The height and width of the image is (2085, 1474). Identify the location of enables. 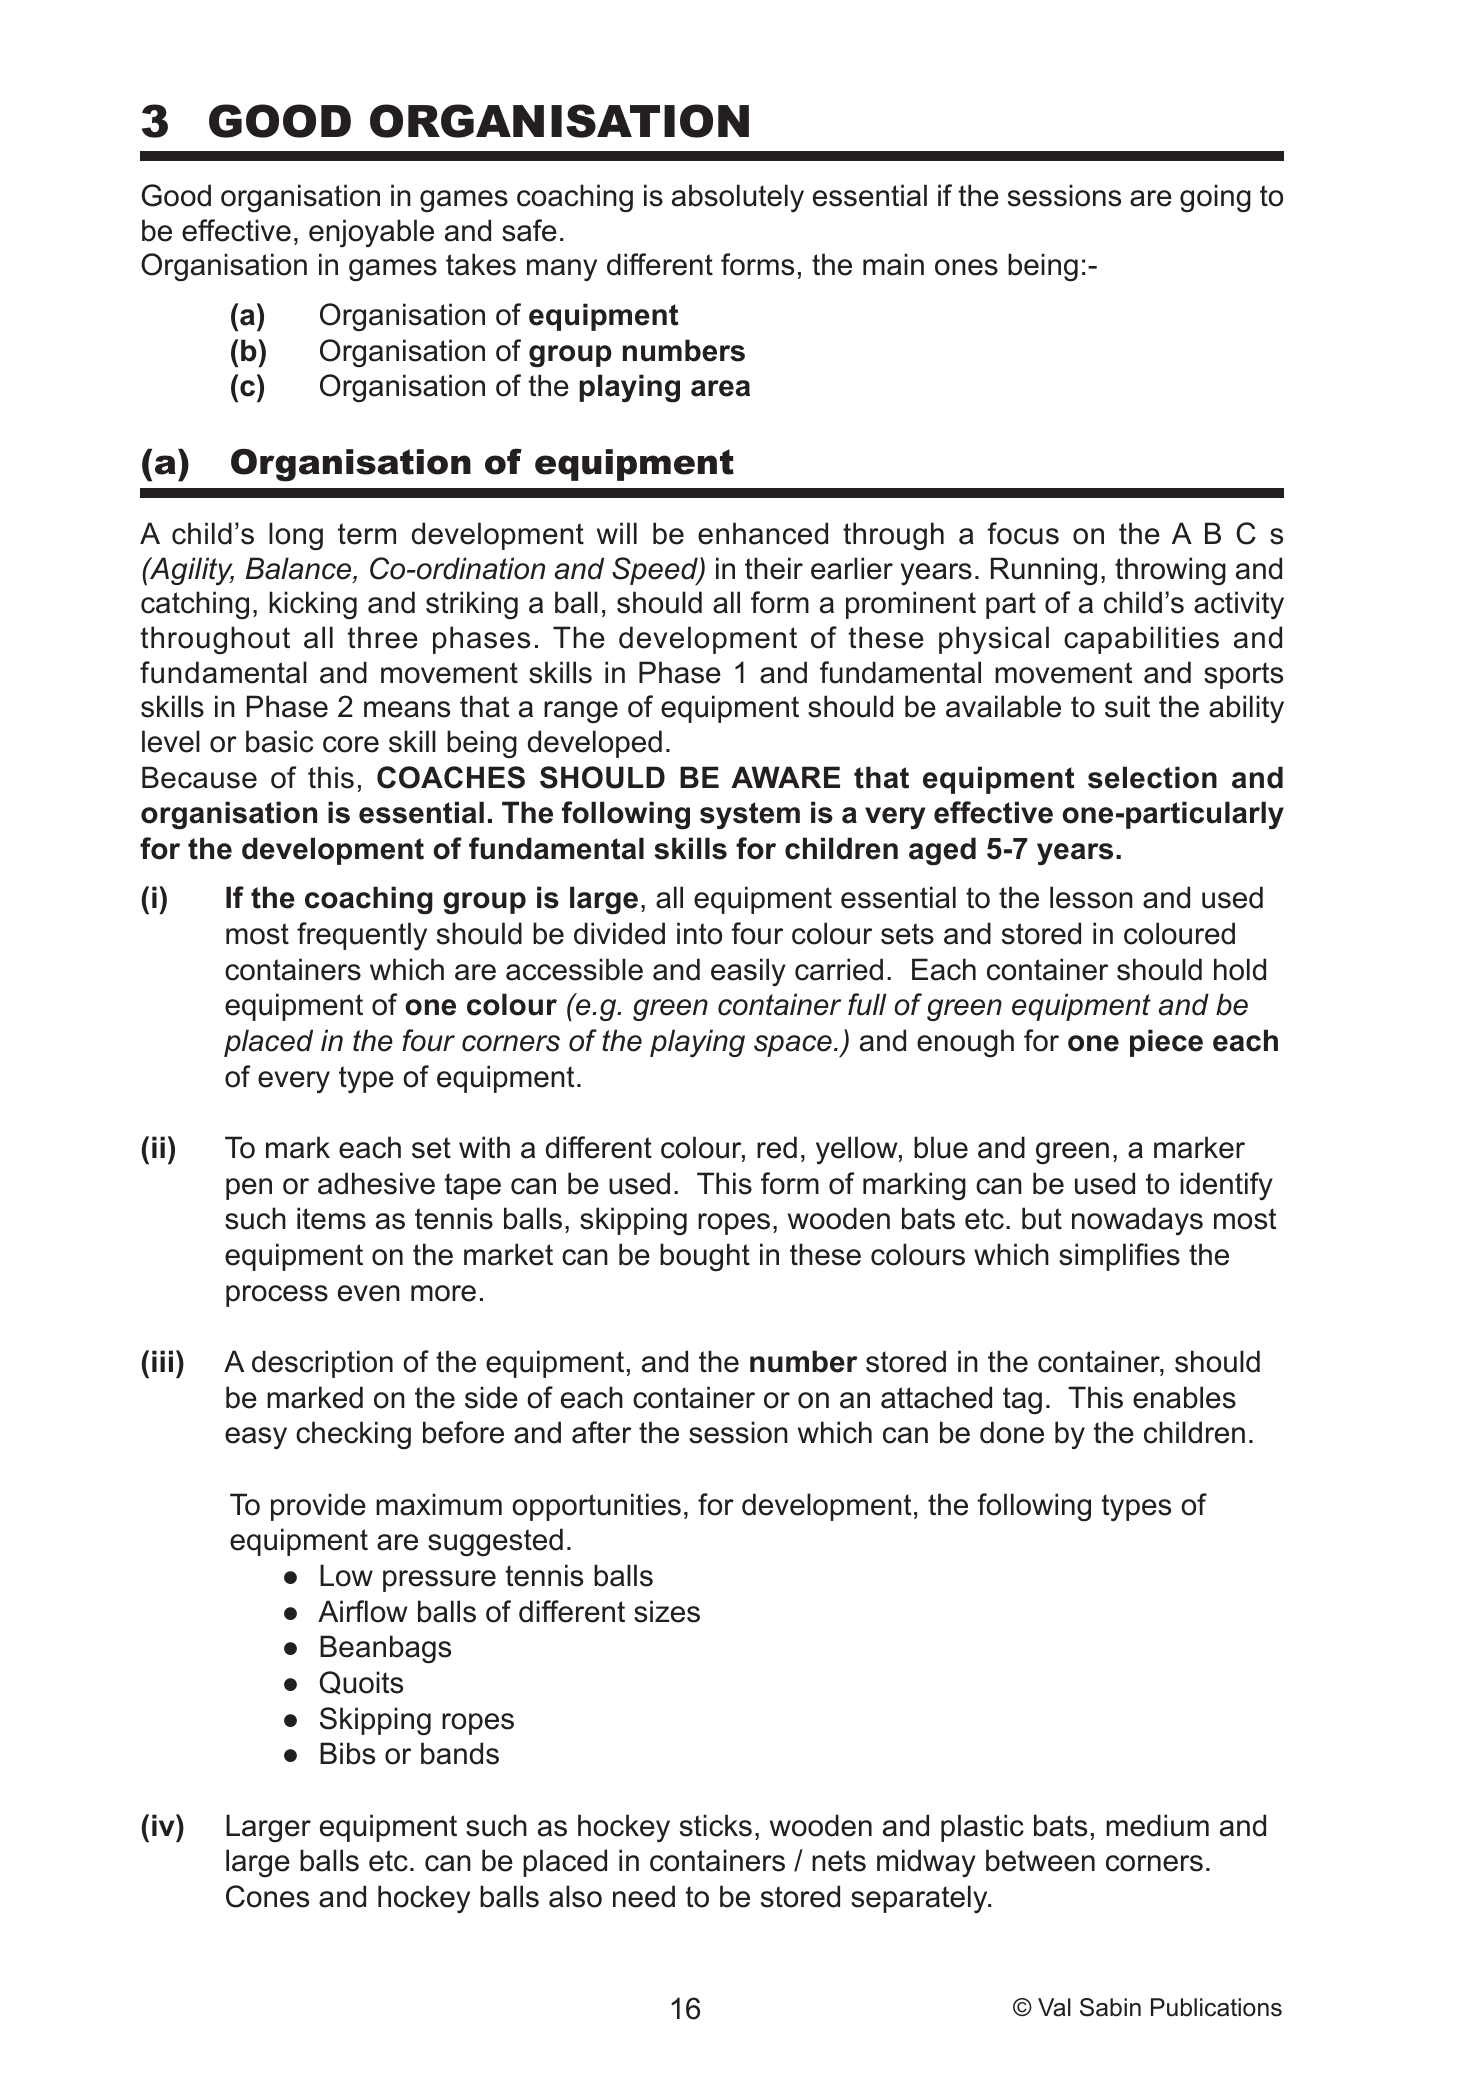
(1184, 1397).
